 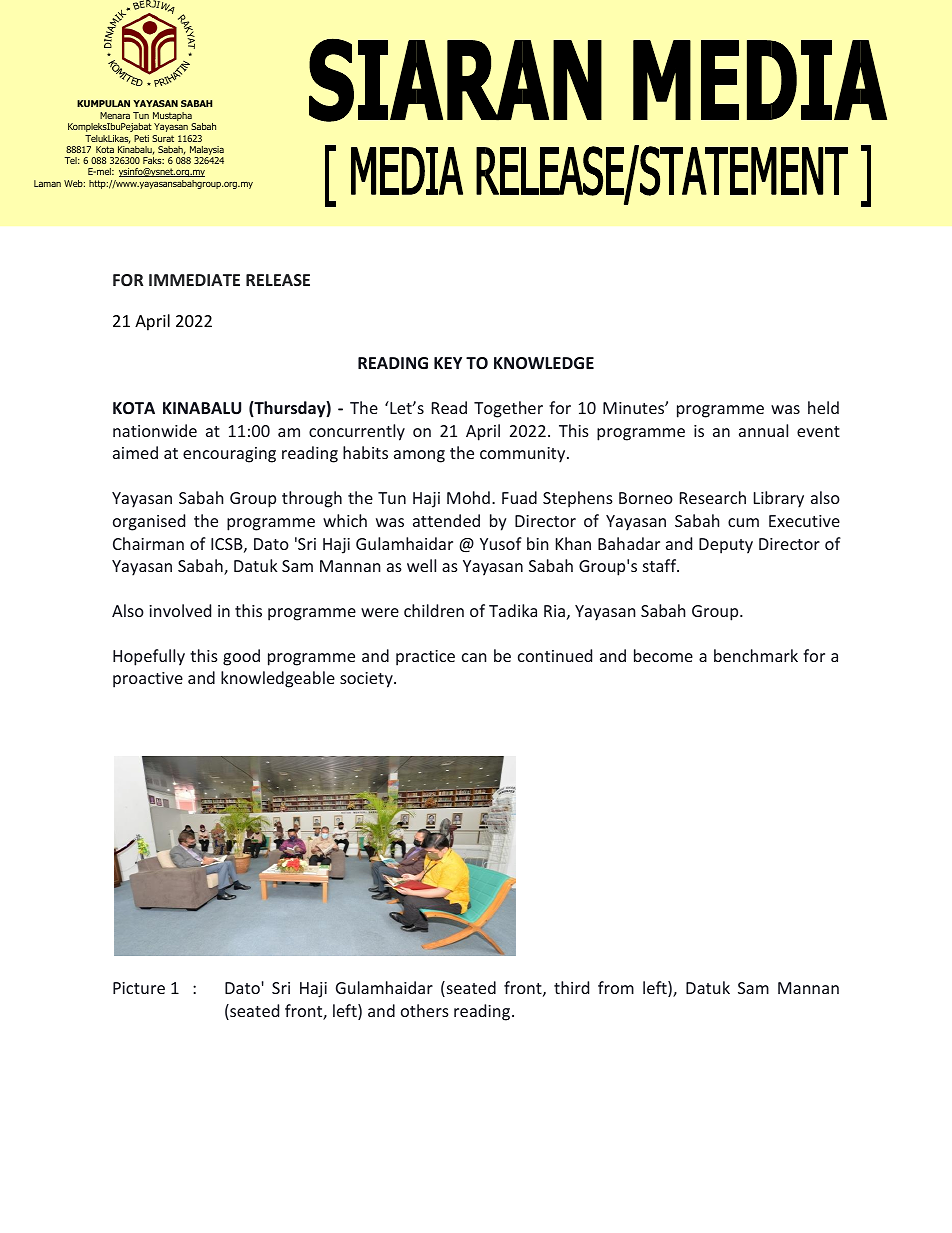 I want to click on among, so click(x=419, y=456).
